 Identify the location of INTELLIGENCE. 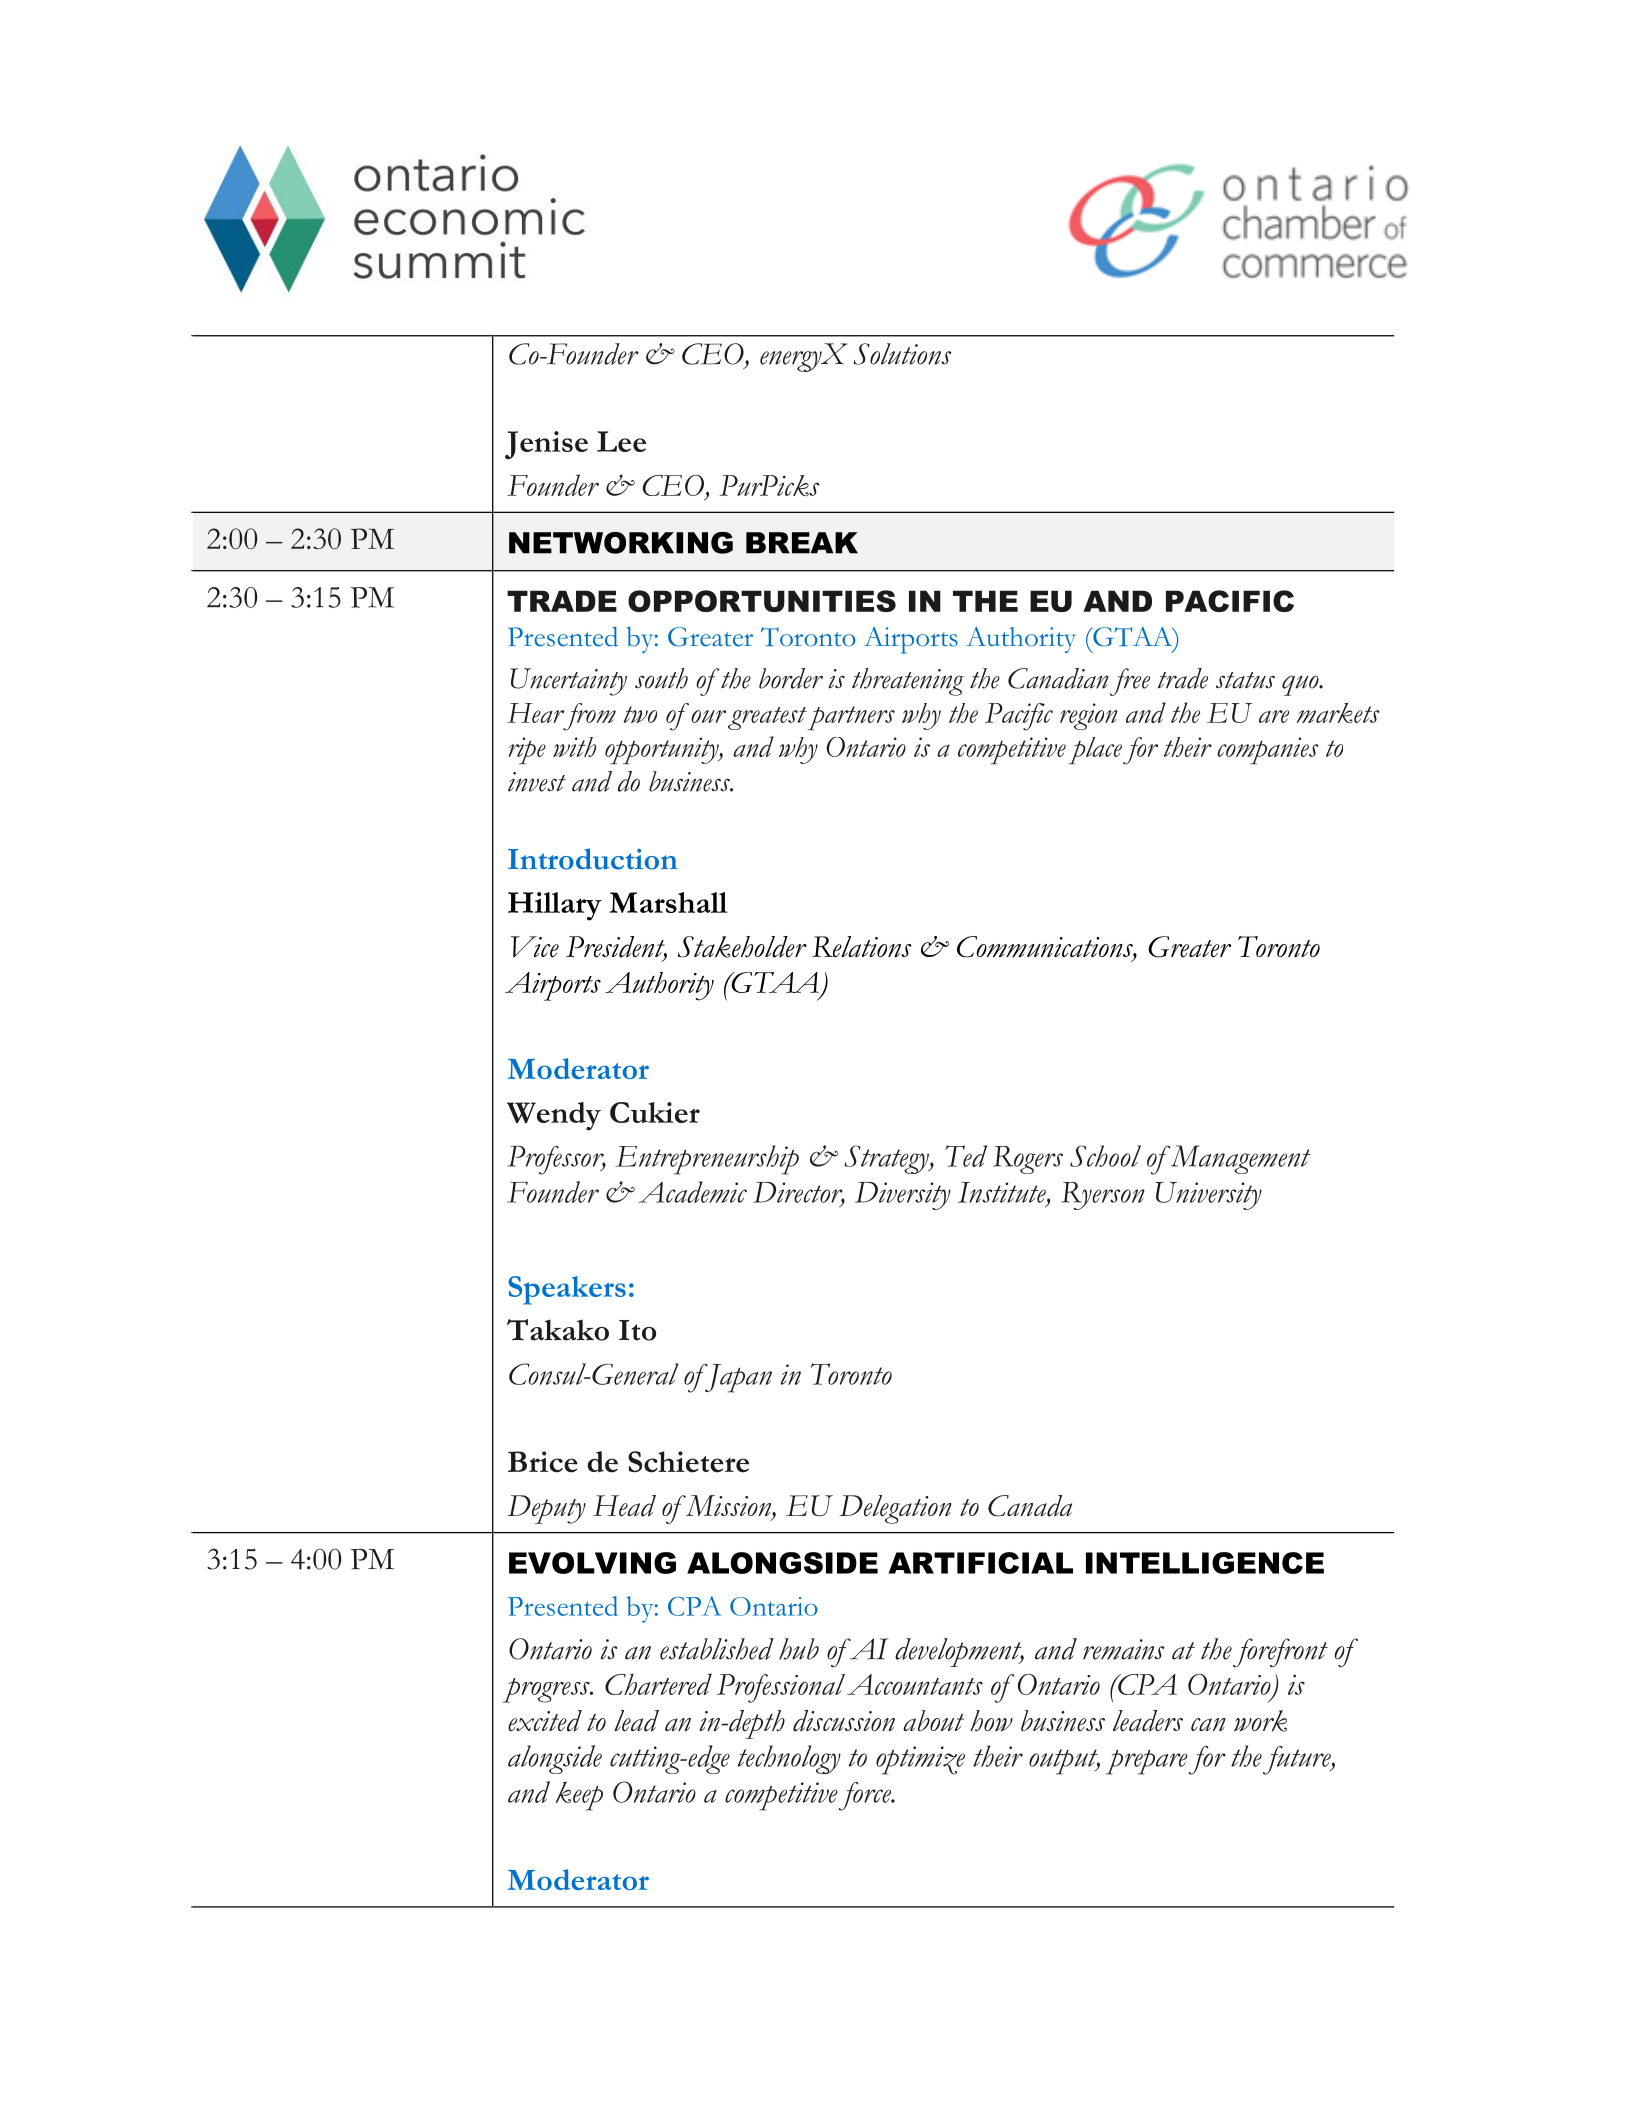
(1205, 1563).
